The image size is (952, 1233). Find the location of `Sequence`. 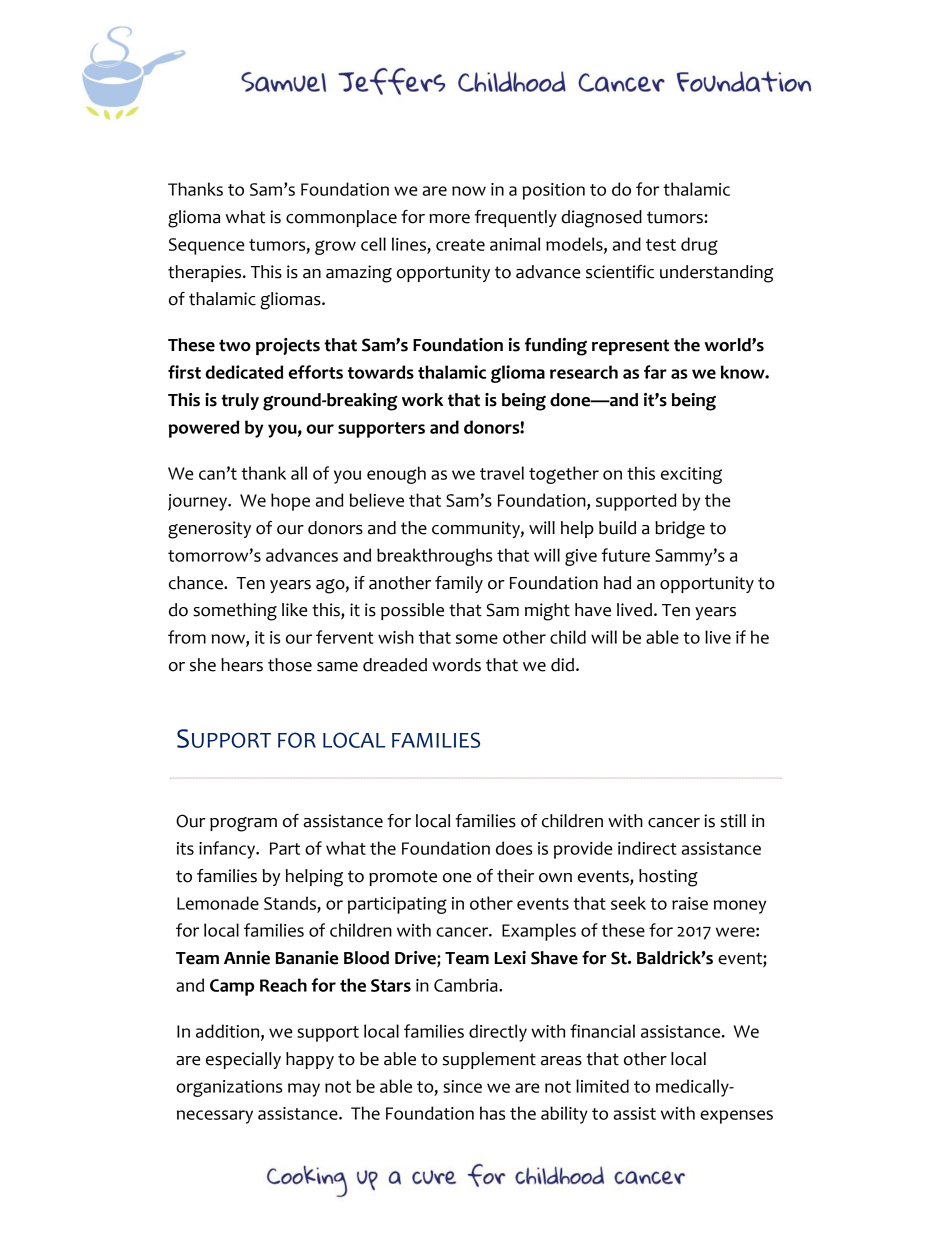

Sequence is located at coordinates (207, 246).
